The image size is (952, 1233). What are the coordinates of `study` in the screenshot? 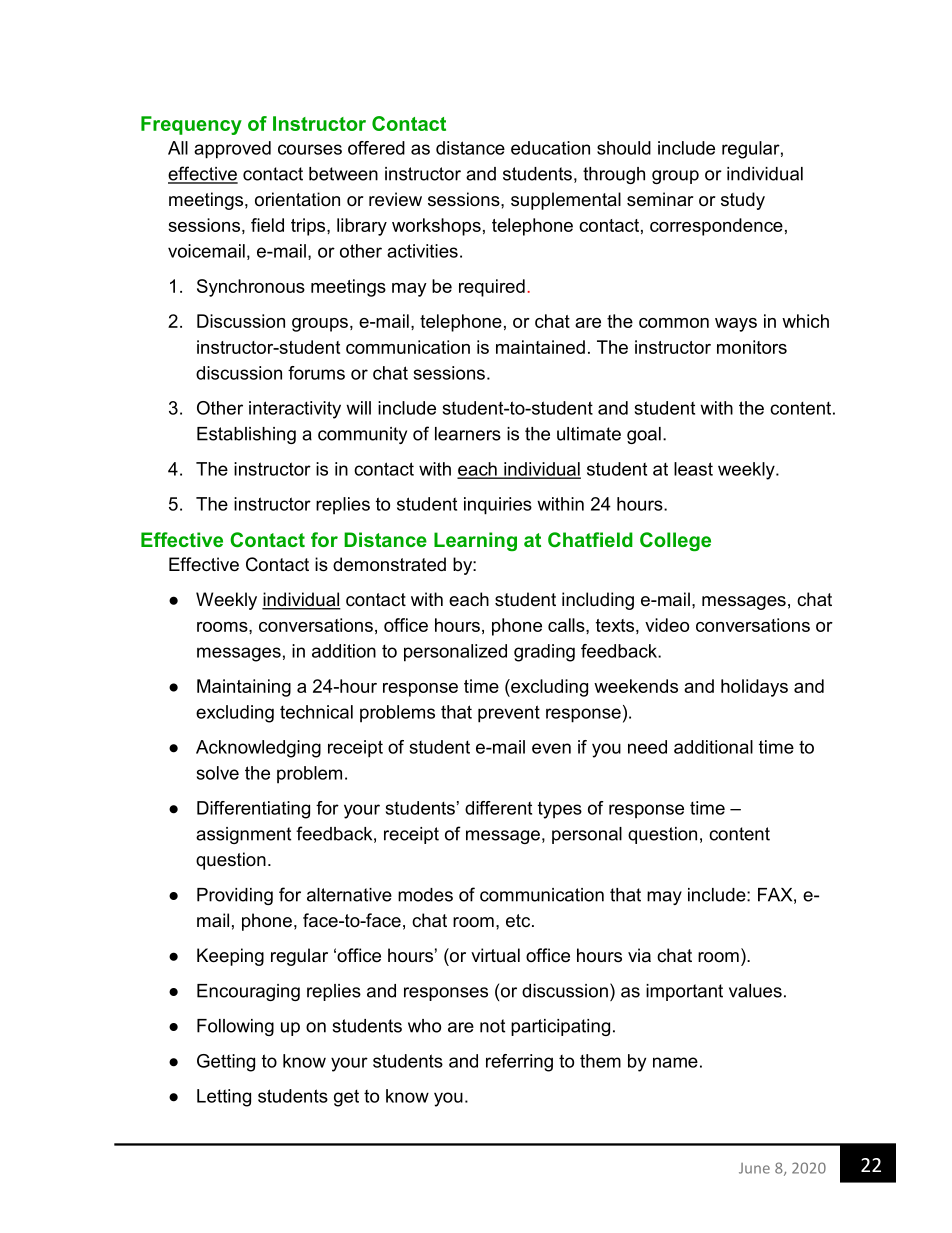 It's located at (743, 201).
